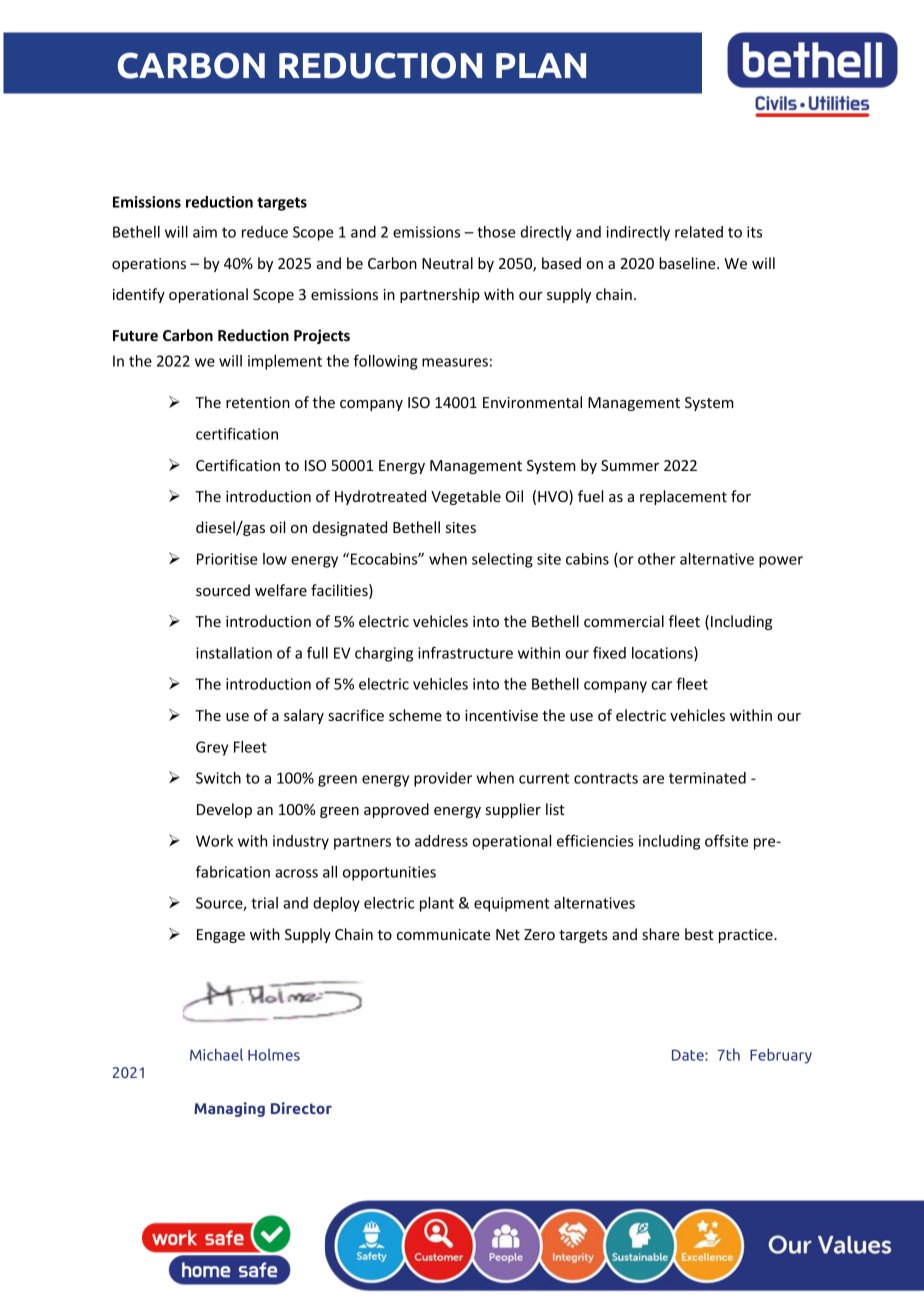 This screenshot has height=1308, width=924. Describe the element at coordinates (502, 560) in the screenshot. I see `selecting` at that location.
